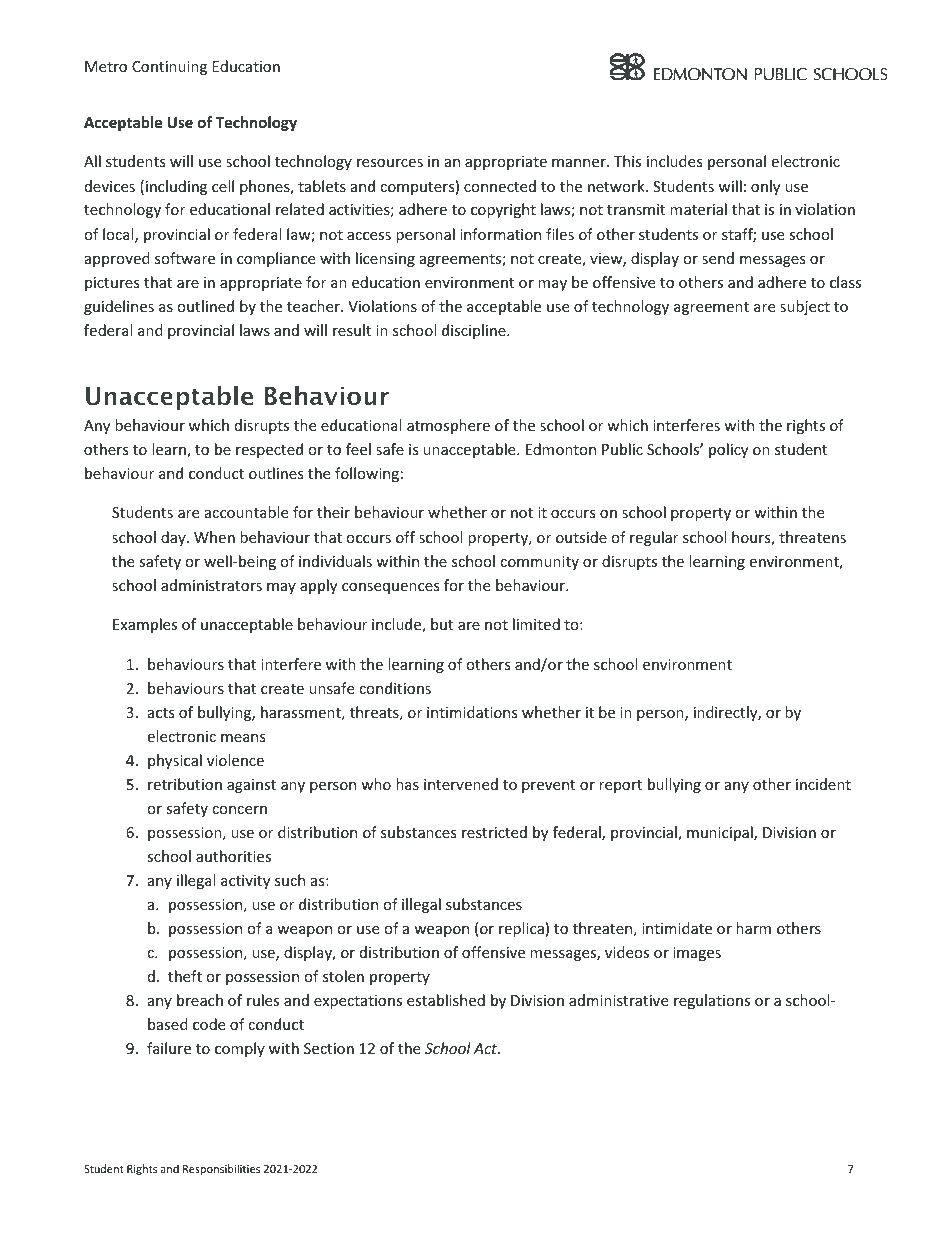  Describe the element at coordinates (765, 187) in the screenshot. I see `only` at that location.
